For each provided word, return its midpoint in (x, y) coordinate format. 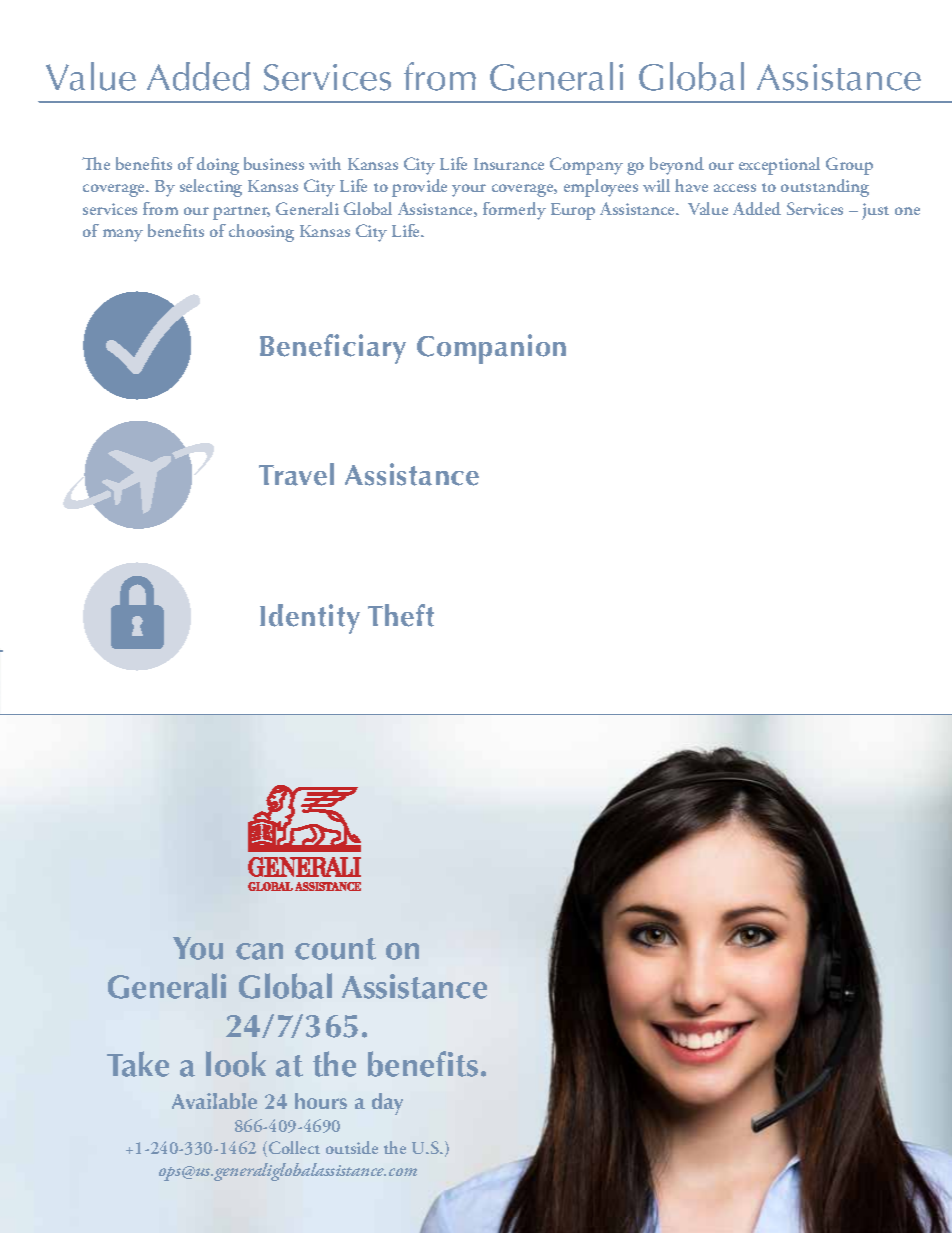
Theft (401, 615)
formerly (514, 211)
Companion (491, 349)
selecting (211, 188)
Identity (310, 619)
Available (214, 1101)
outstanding (825, 188)
